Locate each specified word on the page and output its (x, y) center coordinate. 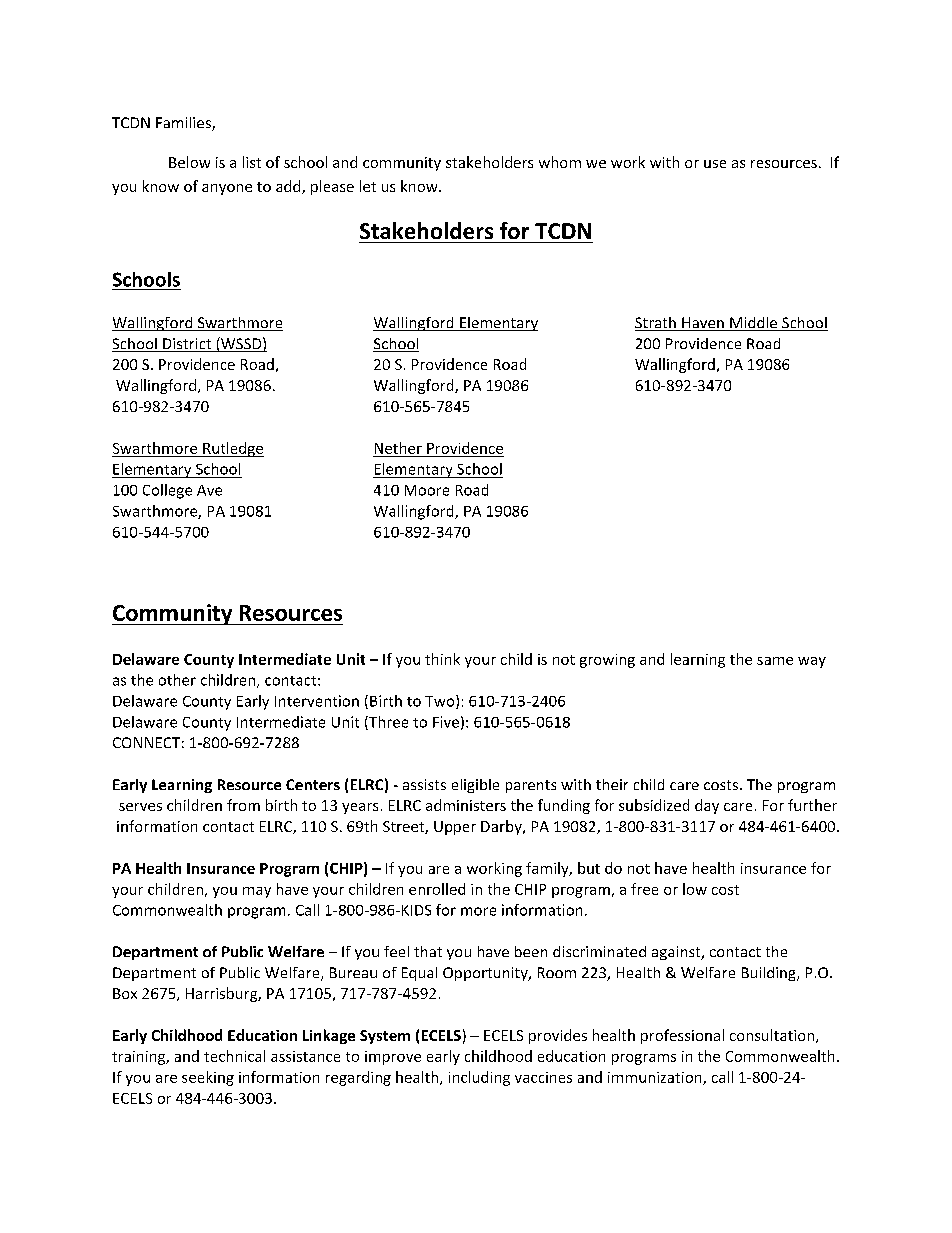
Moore (427, 490)
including (479, 1078)
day (707, 806)
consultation (773, 1036)
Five (446, 722)
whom (560, 162)
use (715, 164)
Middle (754, 324)
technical (234, 1056)
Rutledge (232, 449)
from (243, 805)
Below (189, 162)
